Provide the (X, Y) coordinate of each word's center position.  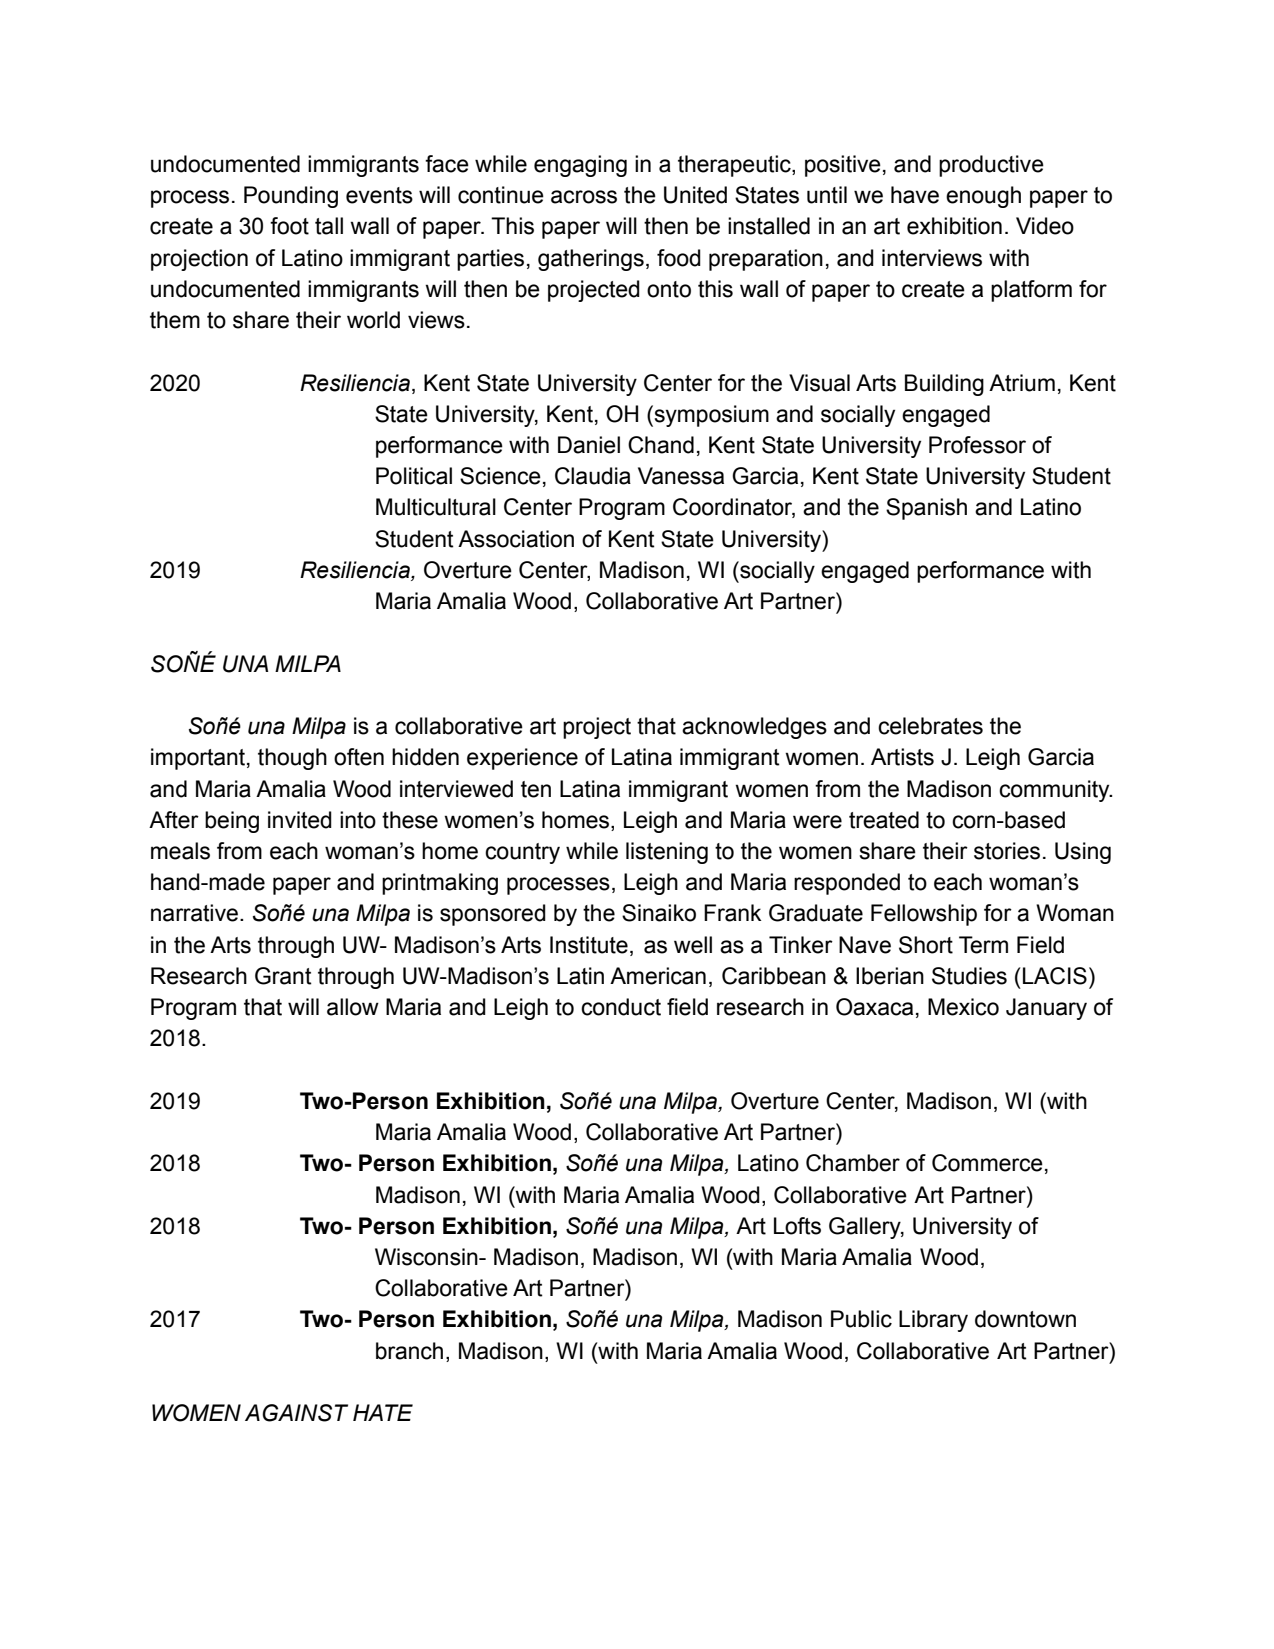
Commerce (987, 1163)
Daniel (589, 445)
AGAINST (296, 1413)
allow (353, 1007)
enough (983, 197)
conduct (621, 1007)
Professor (977, 445)
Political (414, 476)
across (584, 197)
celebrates (930, 726)
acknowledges (754, 728)
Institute (589, 945)
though (292, 759)
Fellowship (924, 915)
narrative (194, 913)
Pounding (291, 197)
